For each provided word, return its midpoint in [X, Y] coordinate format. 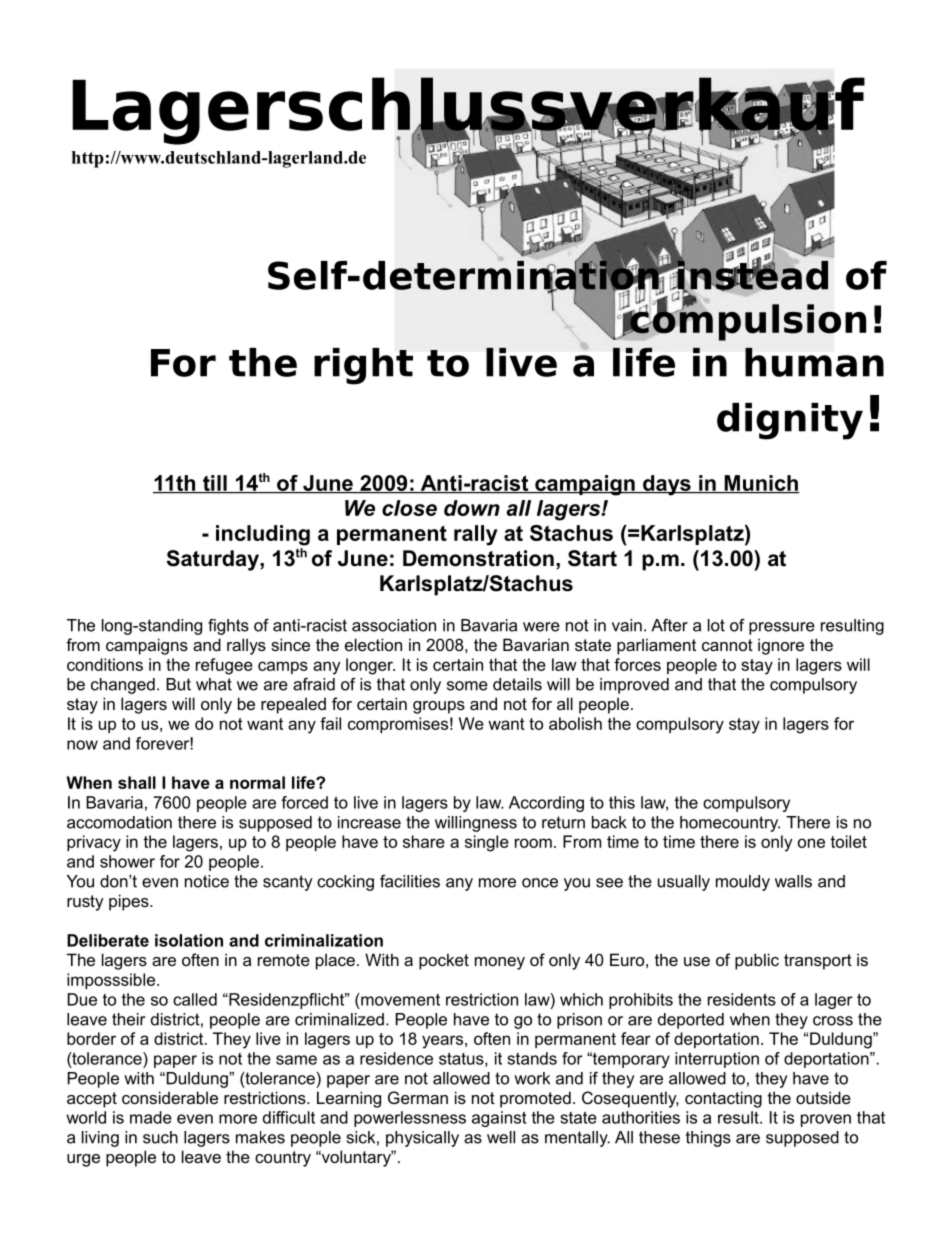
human [814, 362]
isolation [189, 940]
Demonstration [478, 558]
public [757, 961]
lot [716, 625]
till [215, 484]
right [363, 366]
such [160, 1137]
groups [439, 707]
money [500, 963]
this [622, 802]
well [501, 1137]
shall [137, 782]
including [263, 535]
